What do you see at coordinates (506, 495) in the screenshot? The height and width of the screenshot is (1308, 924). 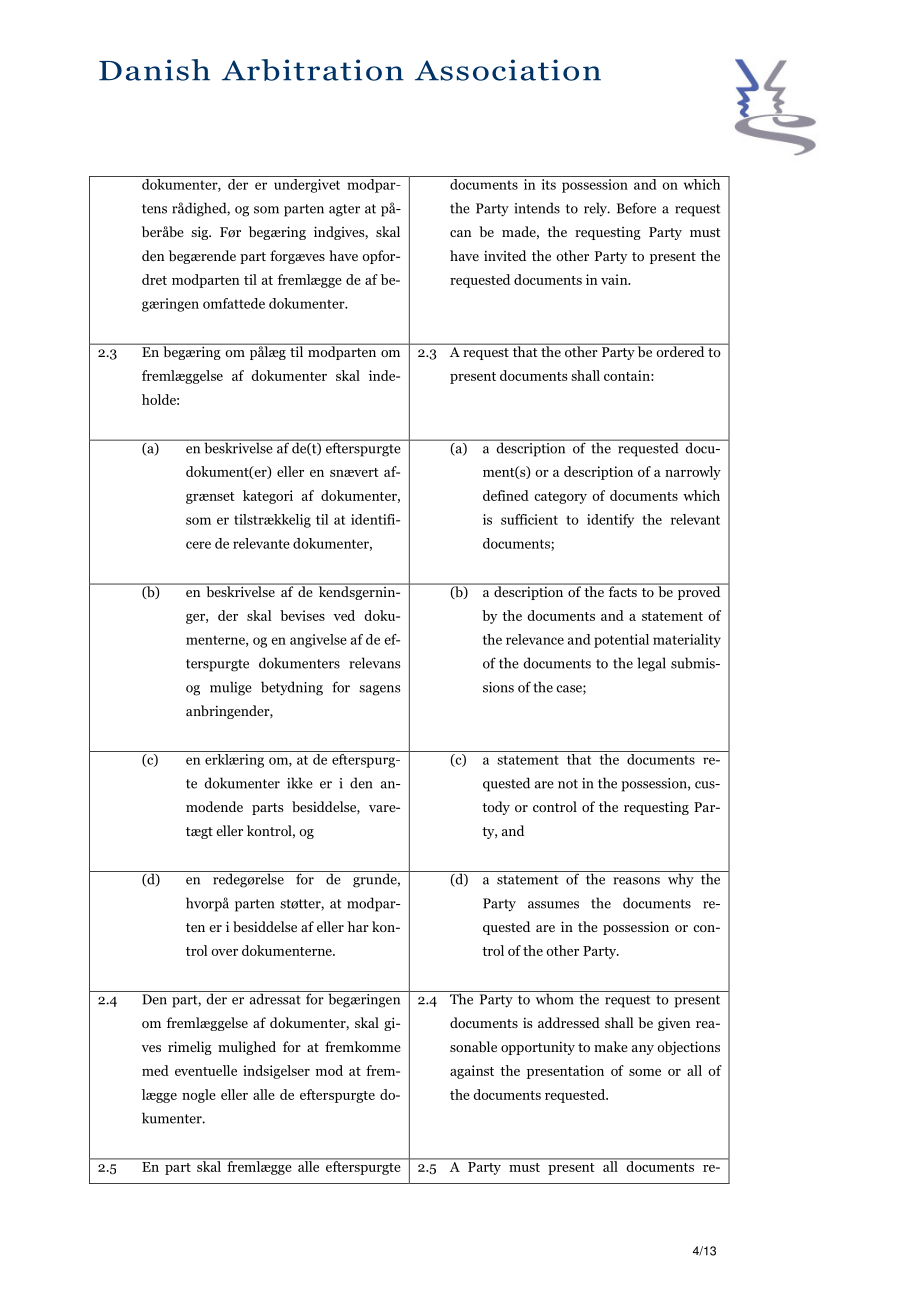 I see `defined` at bounding box center [506, 495].
